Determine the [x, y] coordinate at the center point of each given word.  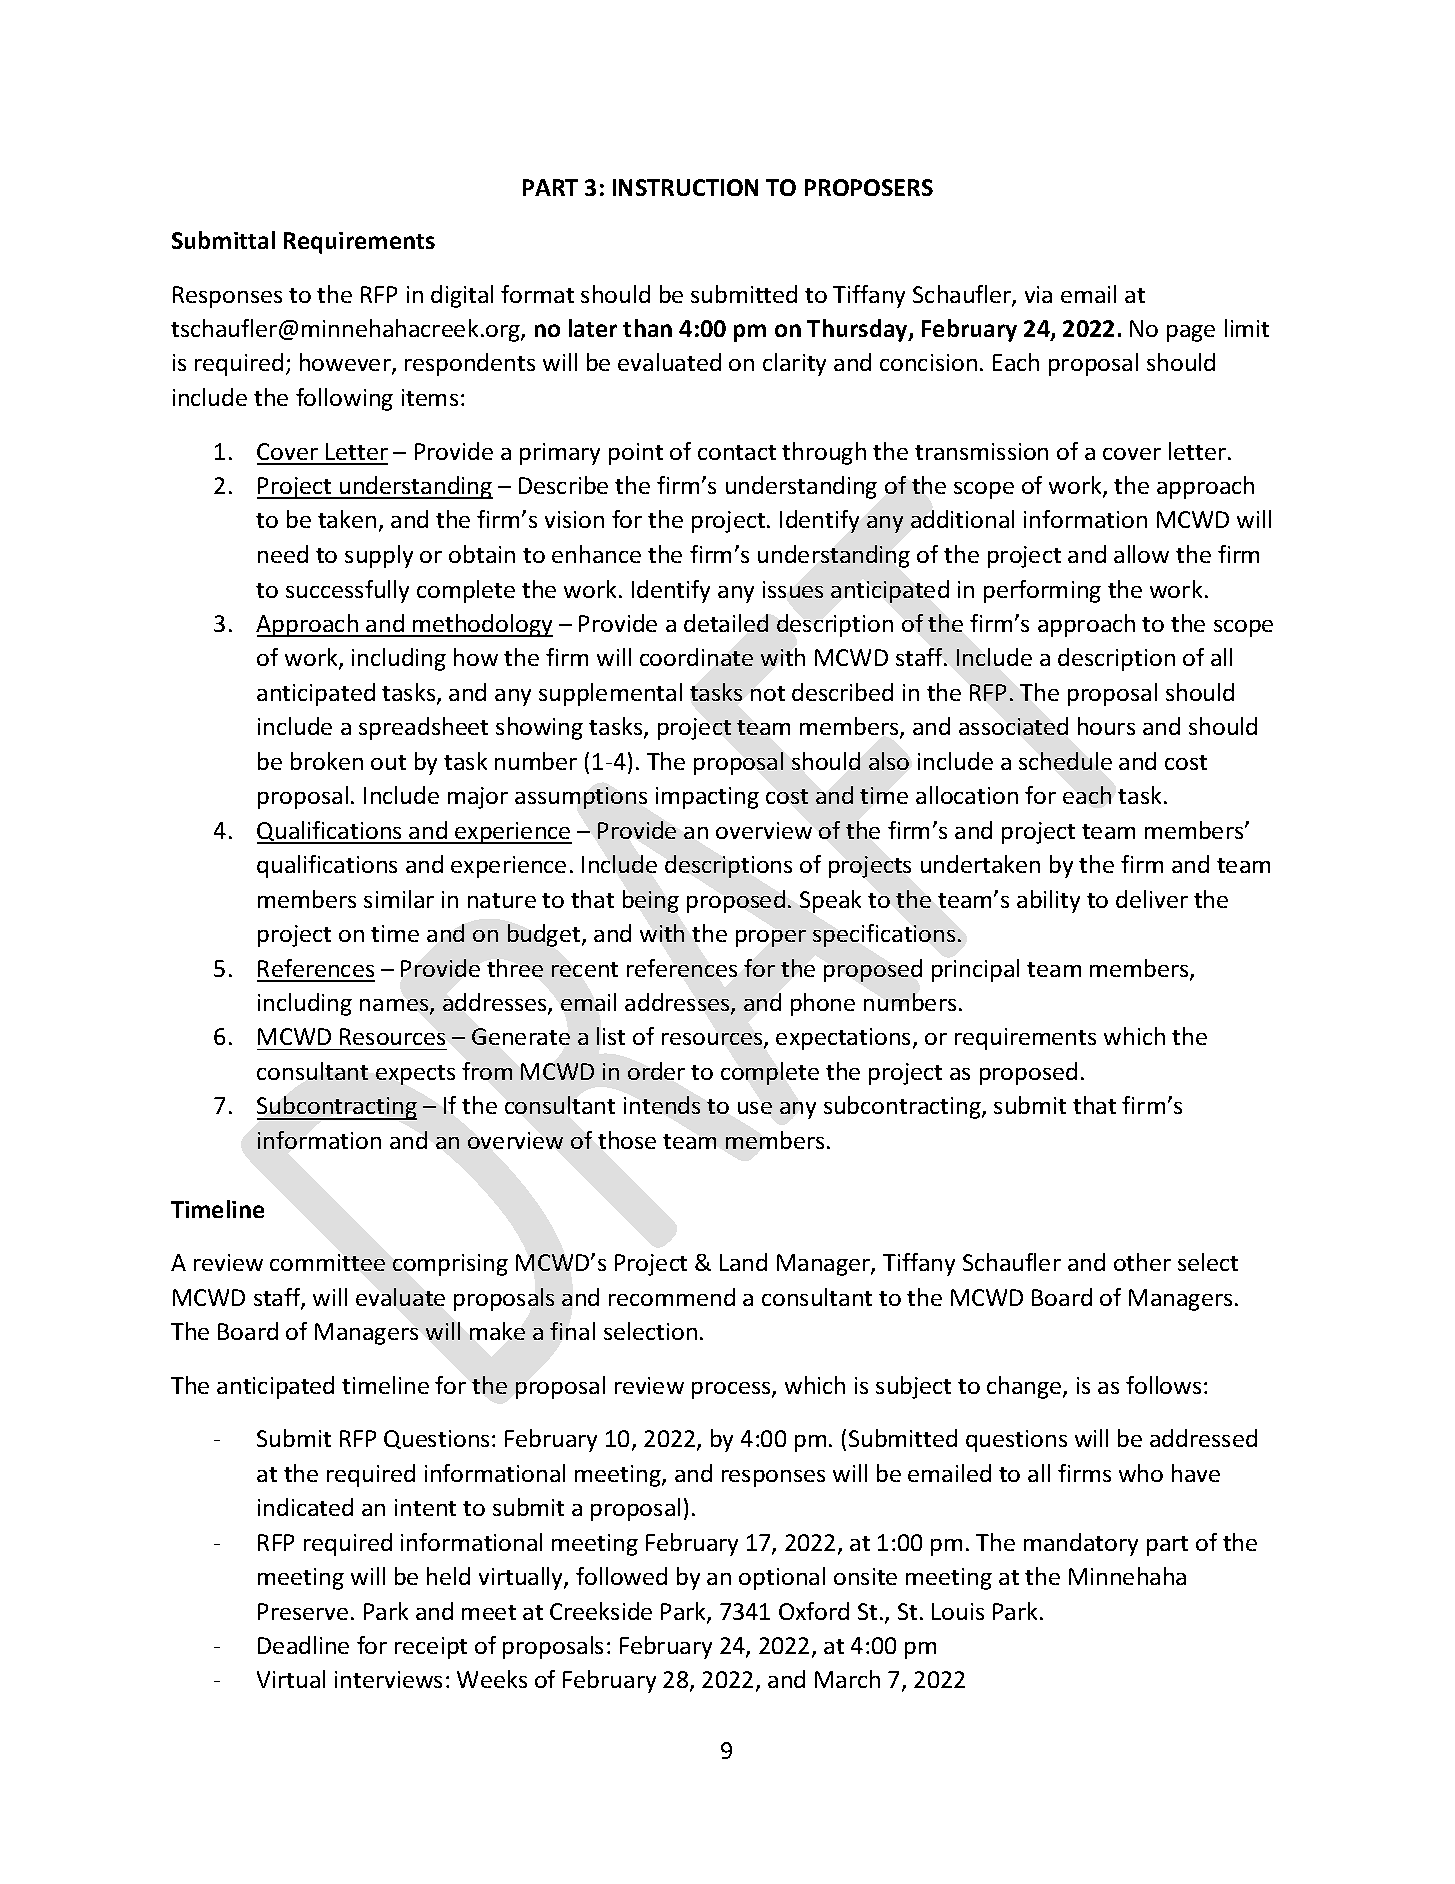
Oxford [814, 1611]
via [1038, 294]
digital [462, 296]
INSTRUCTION [685, 187]
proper [771, 938]
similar [399, 899]
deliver [1152, 899]
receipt [431, 1648]
